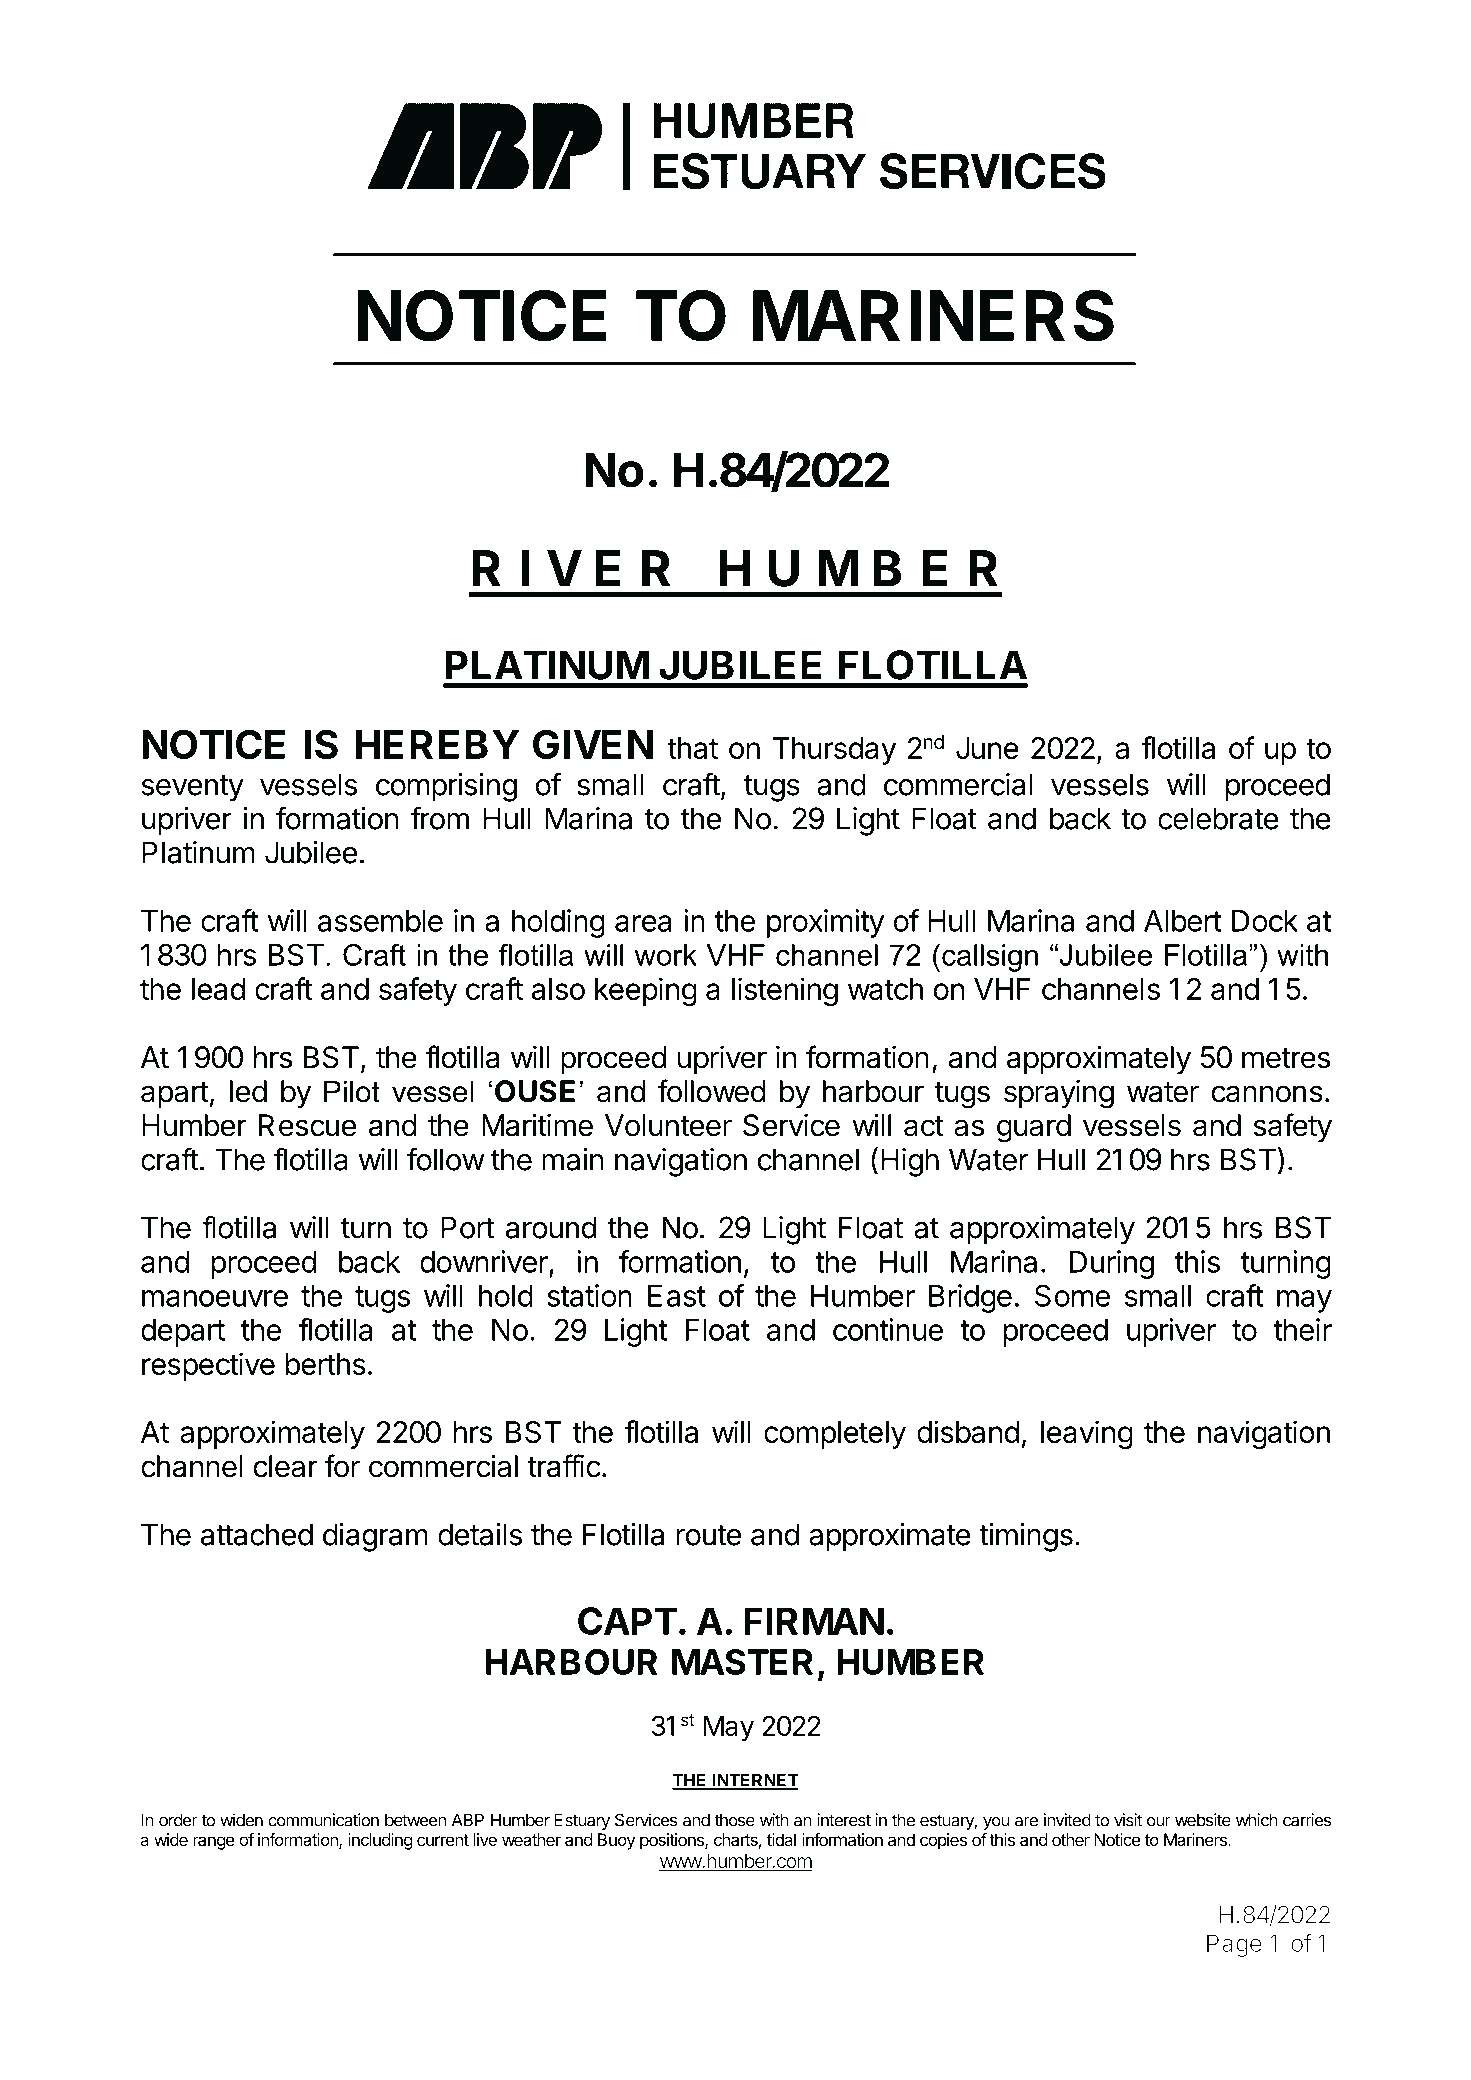 The width and height of the page is (1471, 2080). What do you see at coordinates (781, 1839) in the page?
I see `tidal` at bounding box center [781, 1839].
